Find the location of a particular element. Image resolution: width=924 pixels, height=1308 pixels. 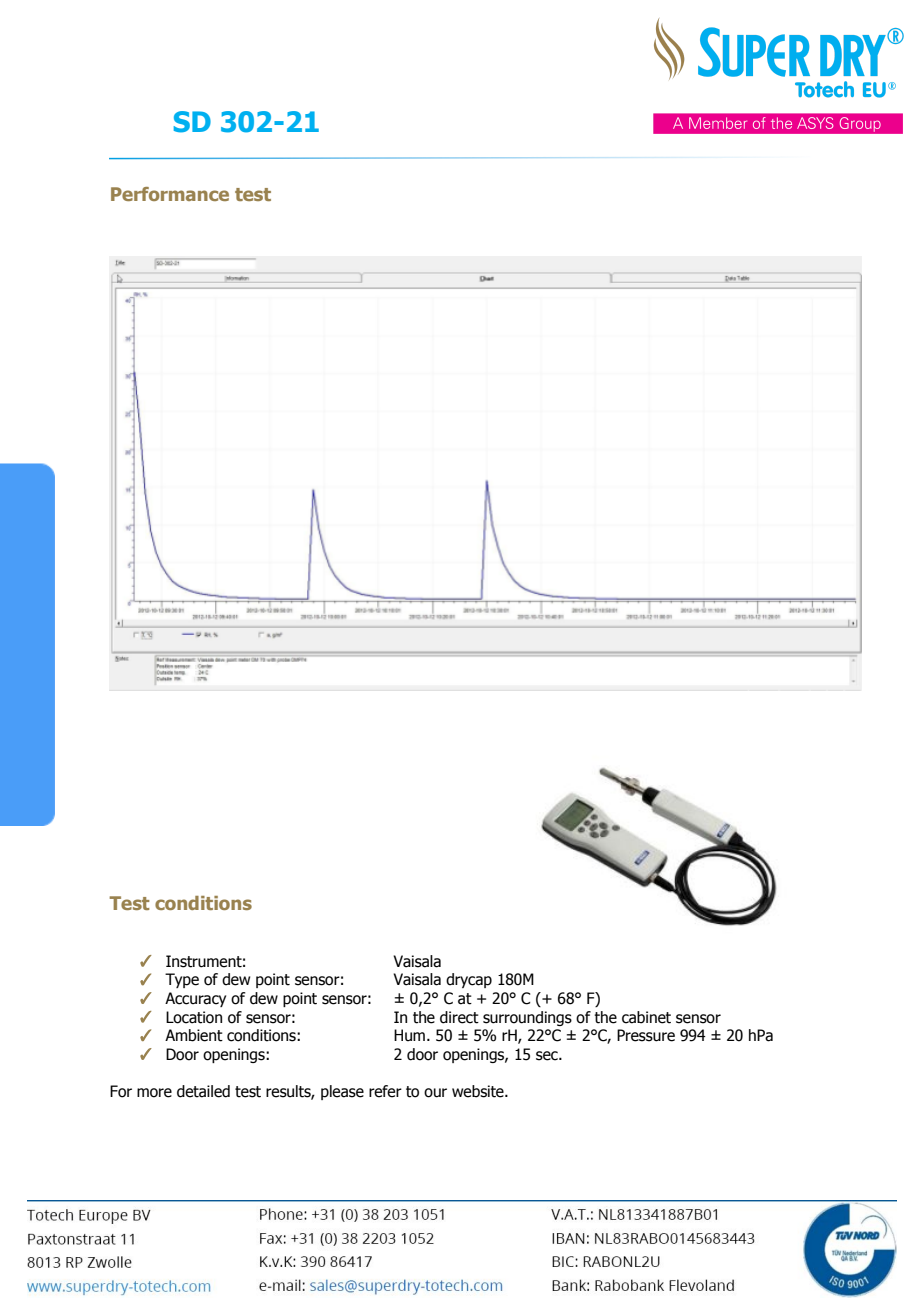

Performance is located at coordinates (170, 194).
